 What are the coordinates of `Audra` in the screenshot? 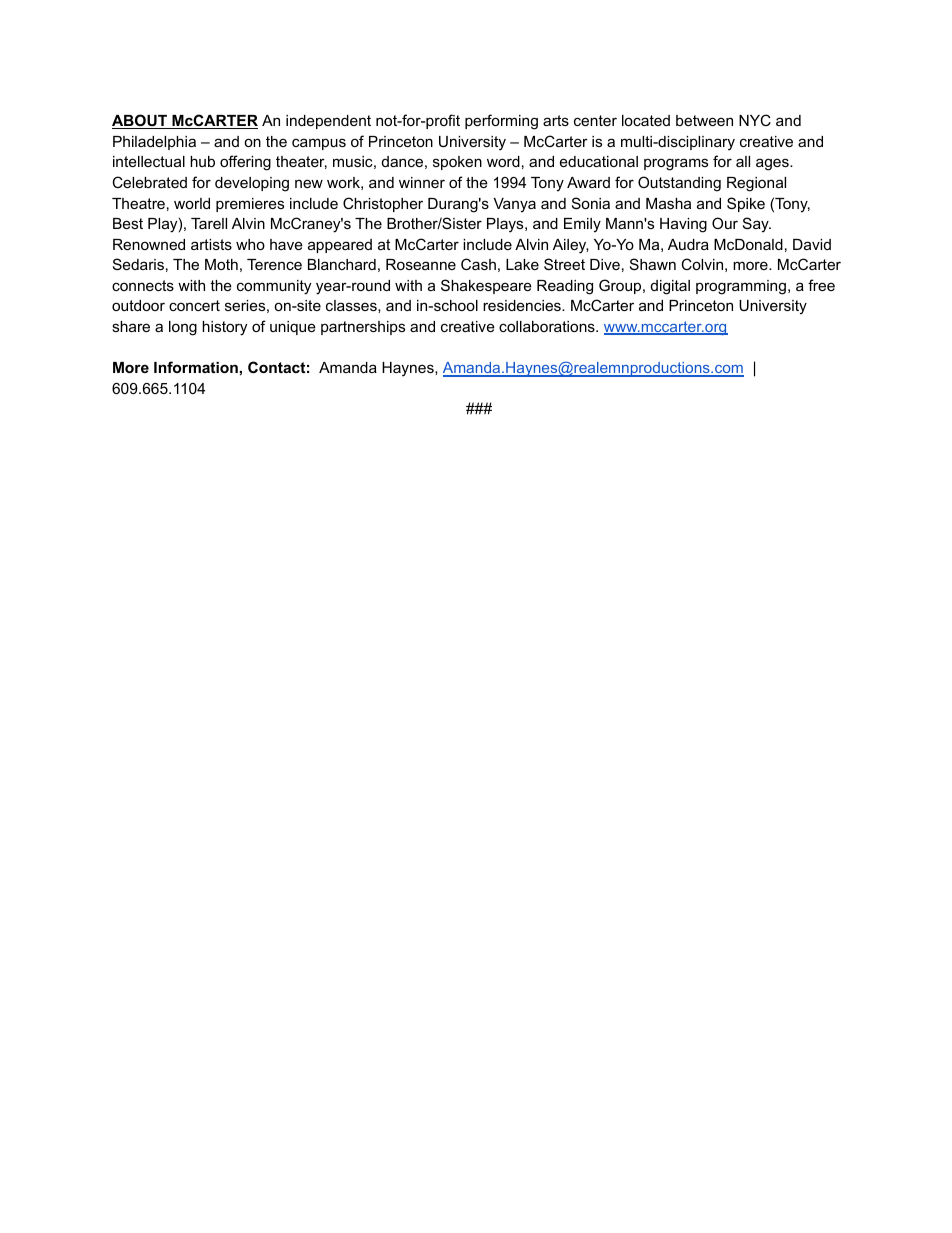 It's located at (688, 244).
